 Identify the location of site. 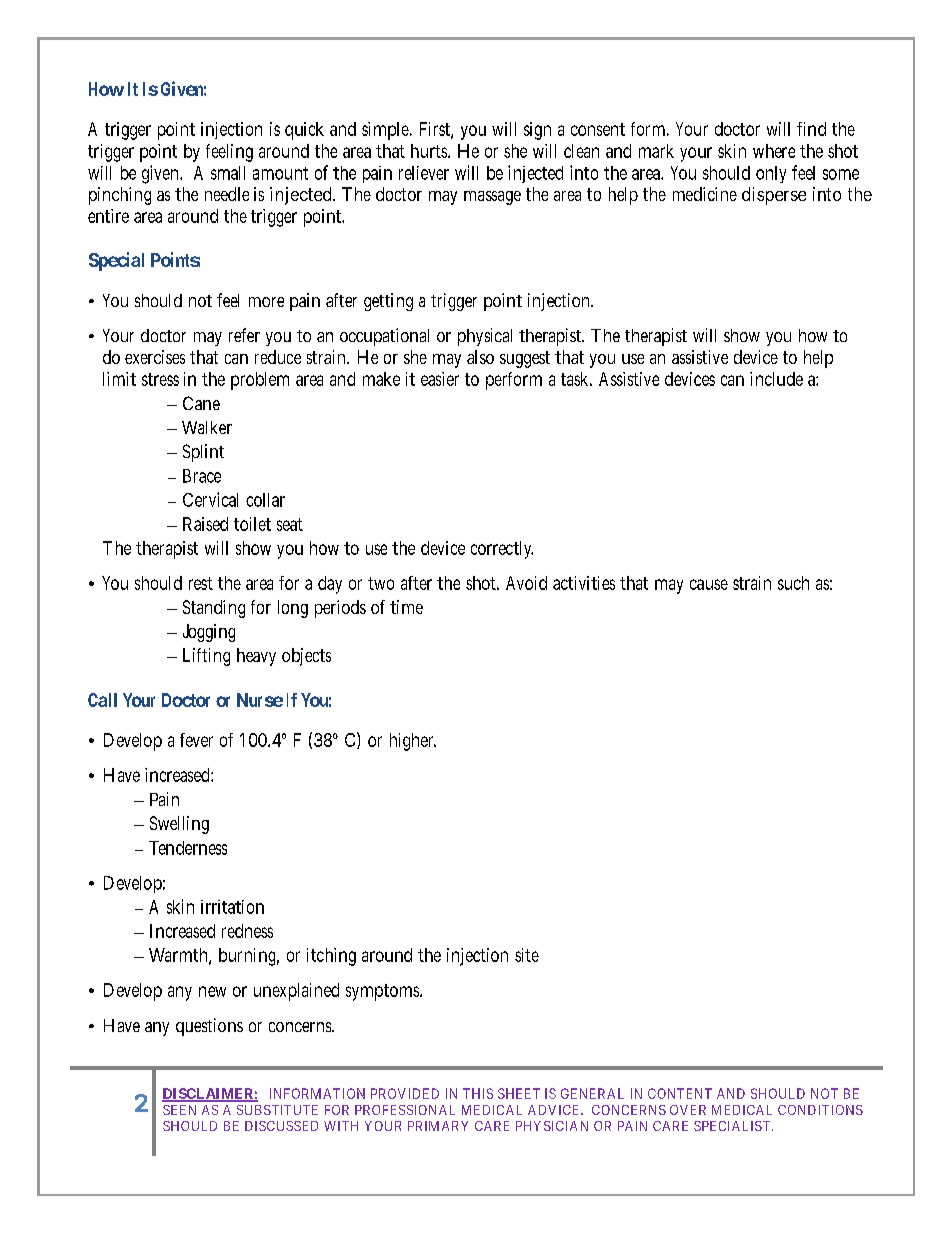
(527, 955).
